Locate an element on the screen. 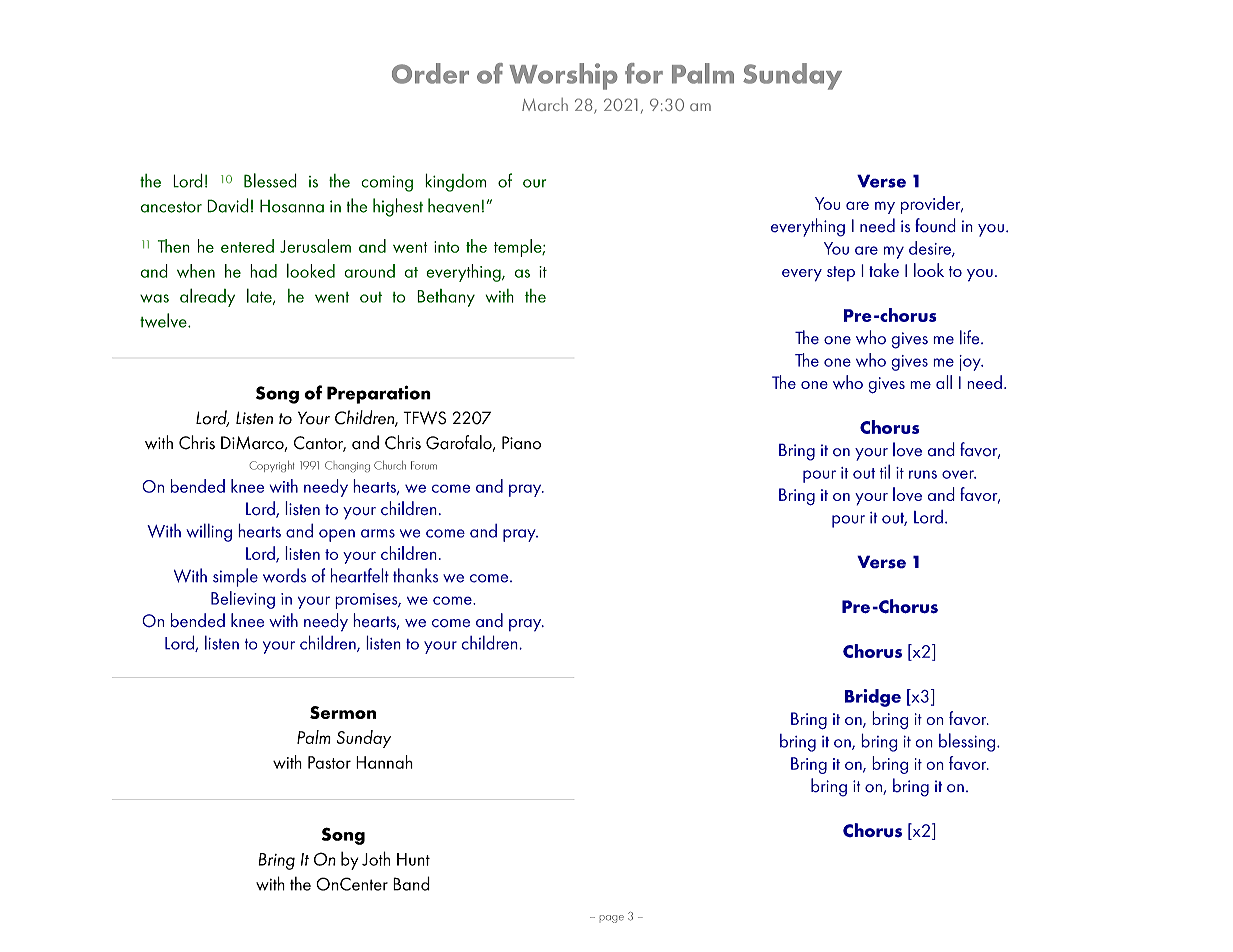 The width and height of the screenshot is (1233, 952). all is located at coordinates (944, 382).
